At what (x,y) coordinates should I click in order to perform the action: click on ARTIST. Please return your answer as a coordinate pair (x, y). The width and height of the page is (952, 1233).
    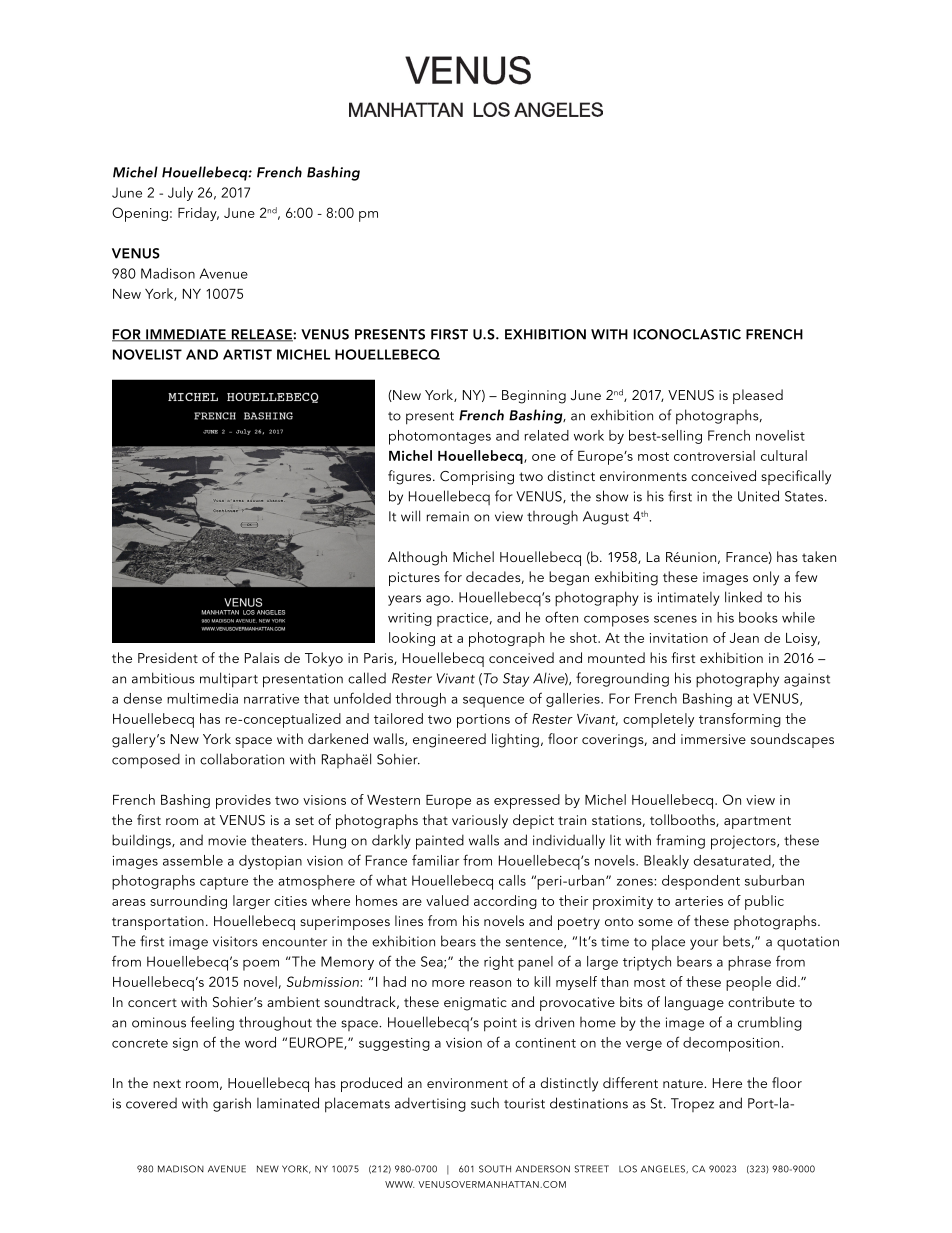
    Looking at the image, I should click on (247, 354).
